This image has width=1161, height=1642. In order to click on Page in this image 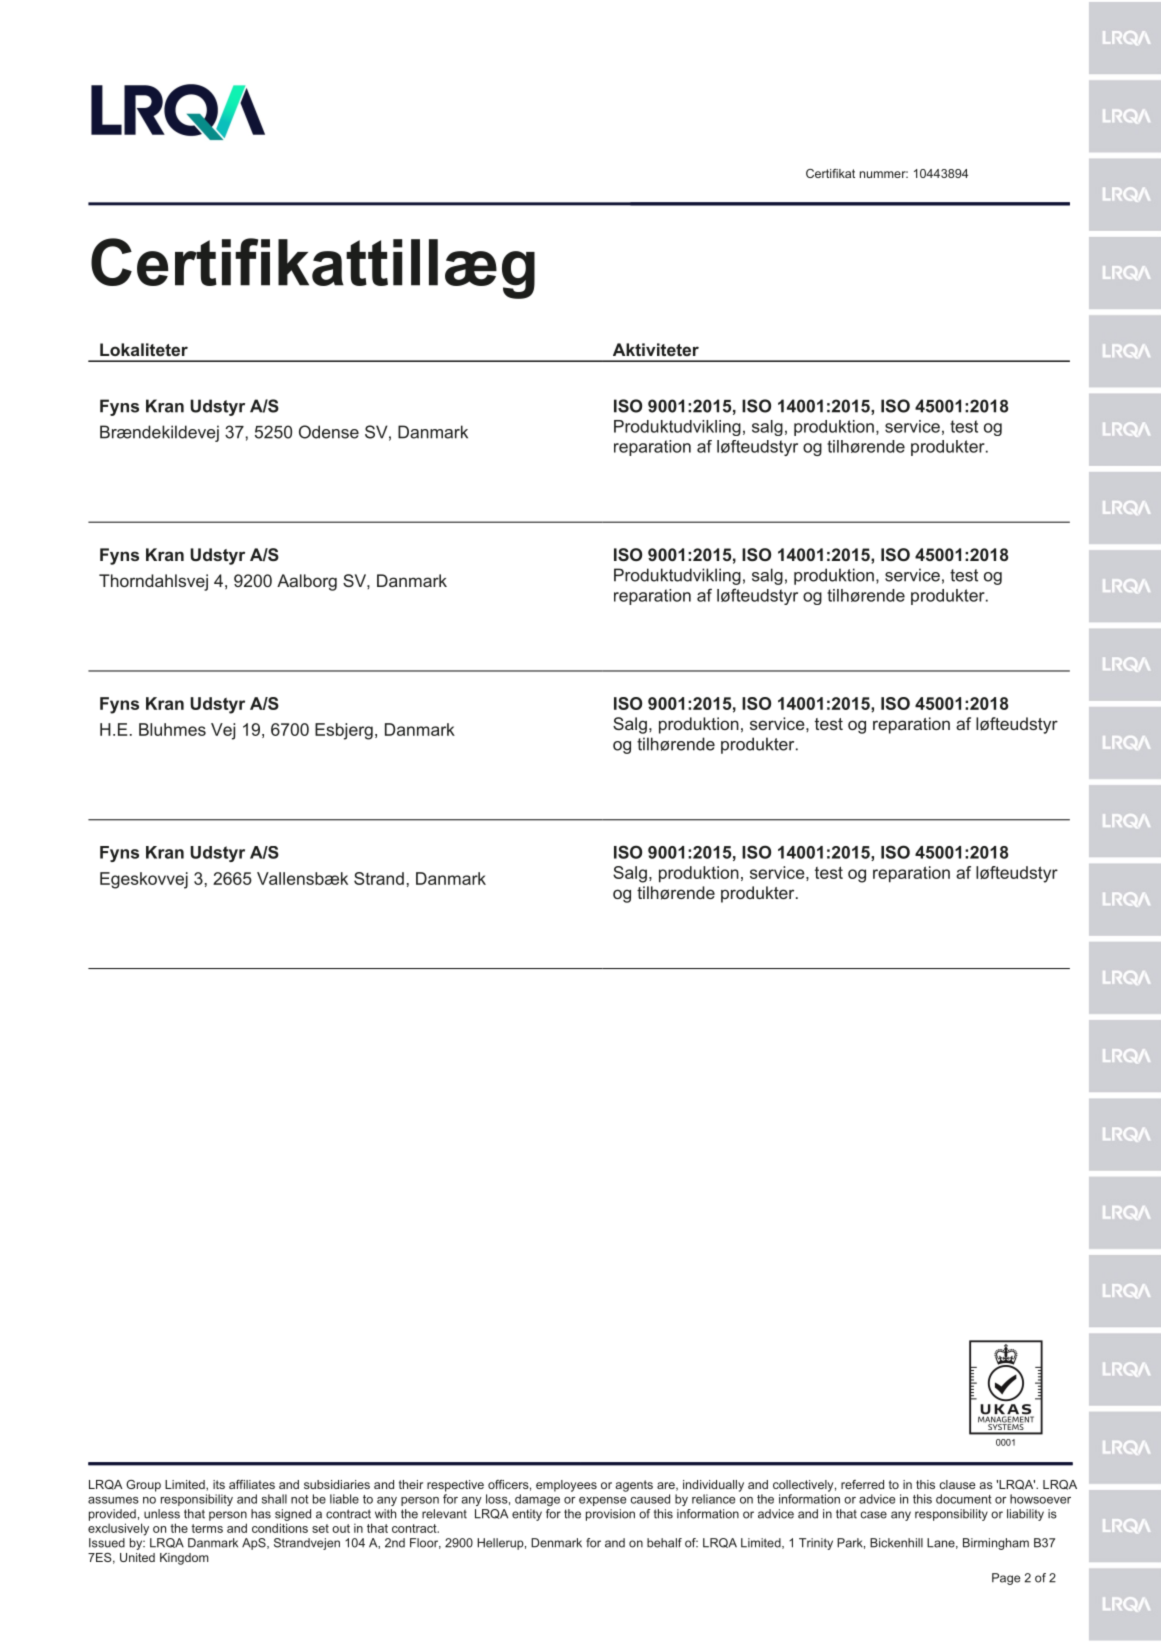, I will do `click(1006, 1579)`.
